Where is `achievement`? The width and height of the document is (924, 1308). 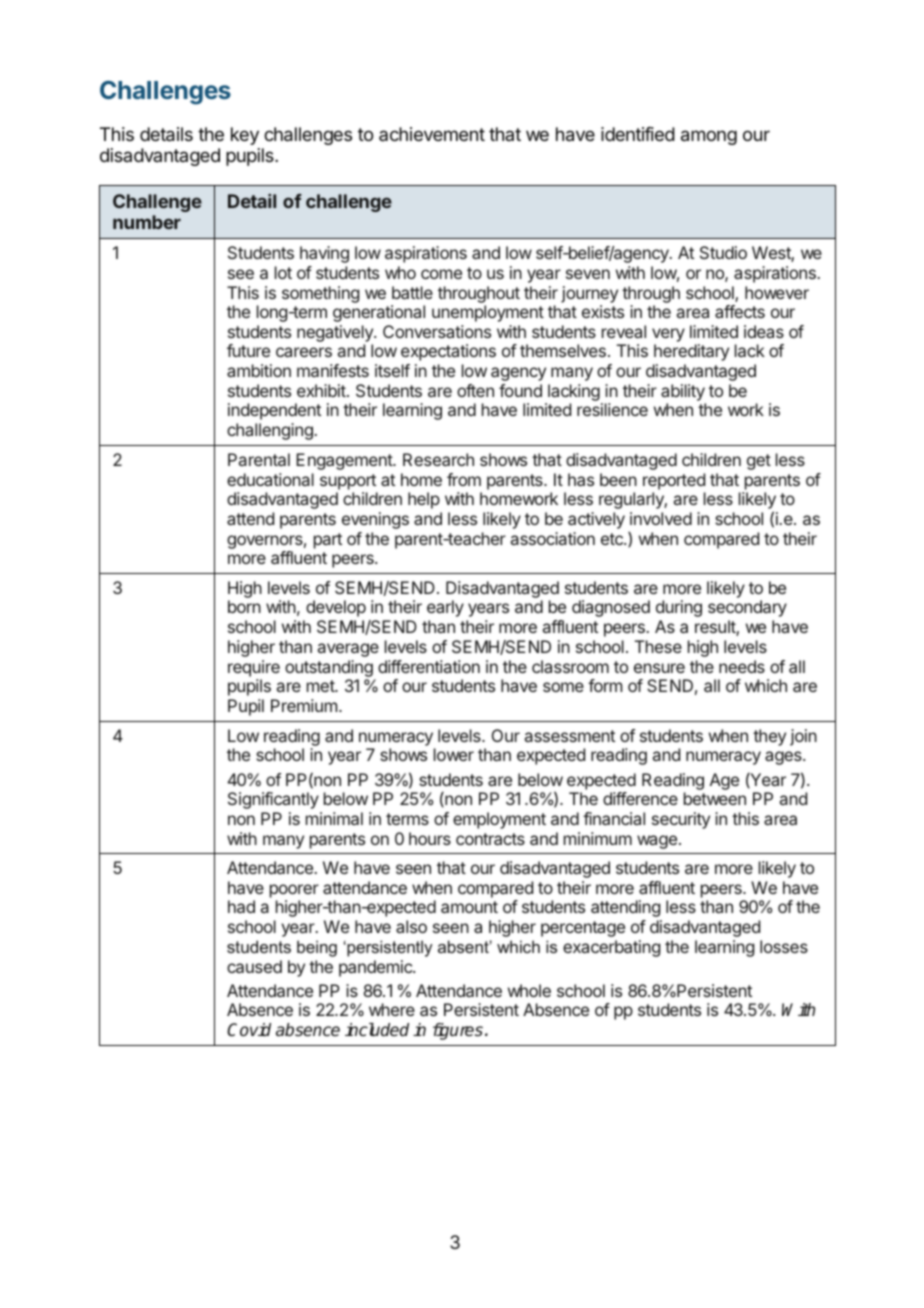 achievement is located at coordinates (432, 134).
